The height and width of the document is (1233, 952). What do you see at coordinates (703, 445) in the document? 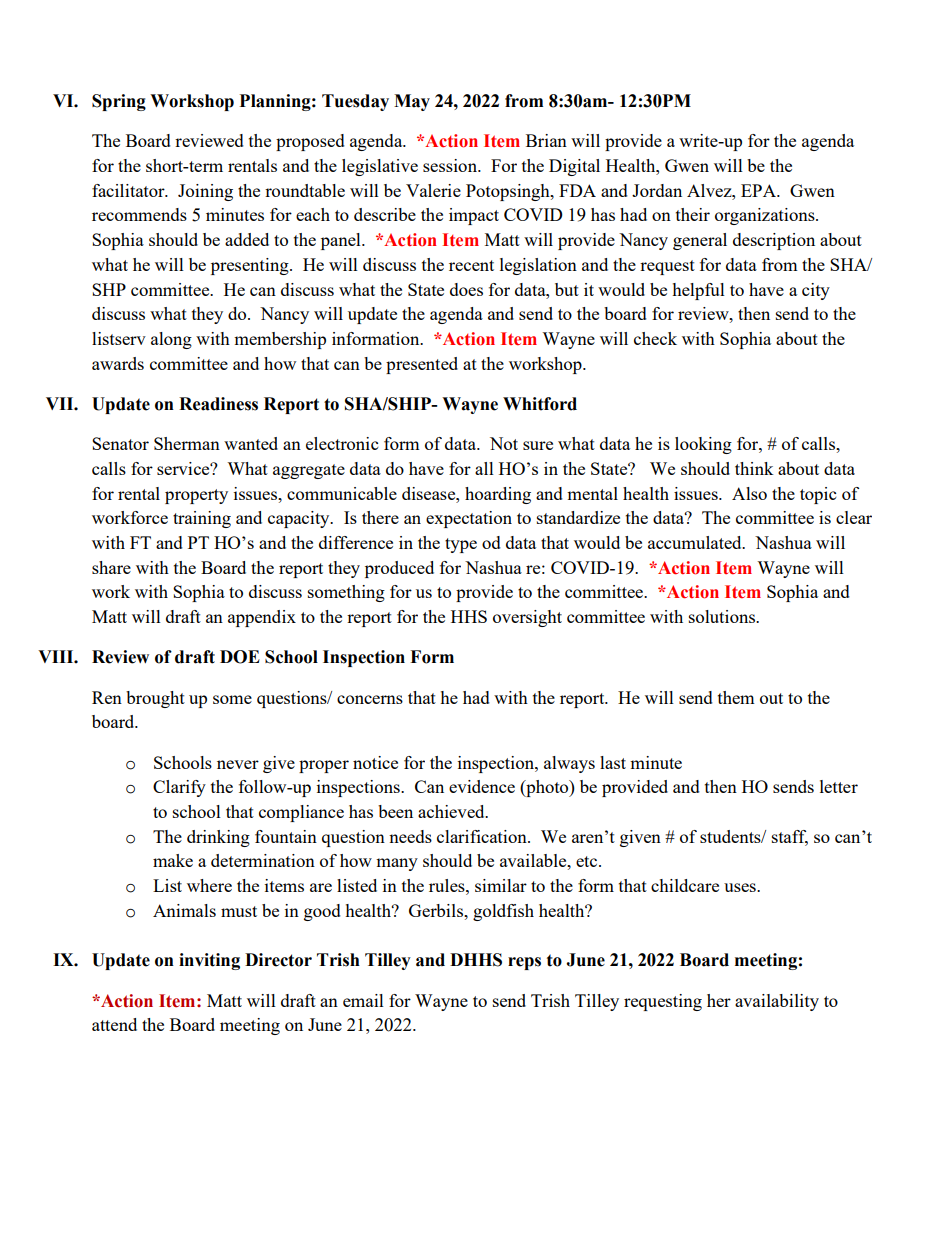
I see `looking` at bounding box center [703, 445].
